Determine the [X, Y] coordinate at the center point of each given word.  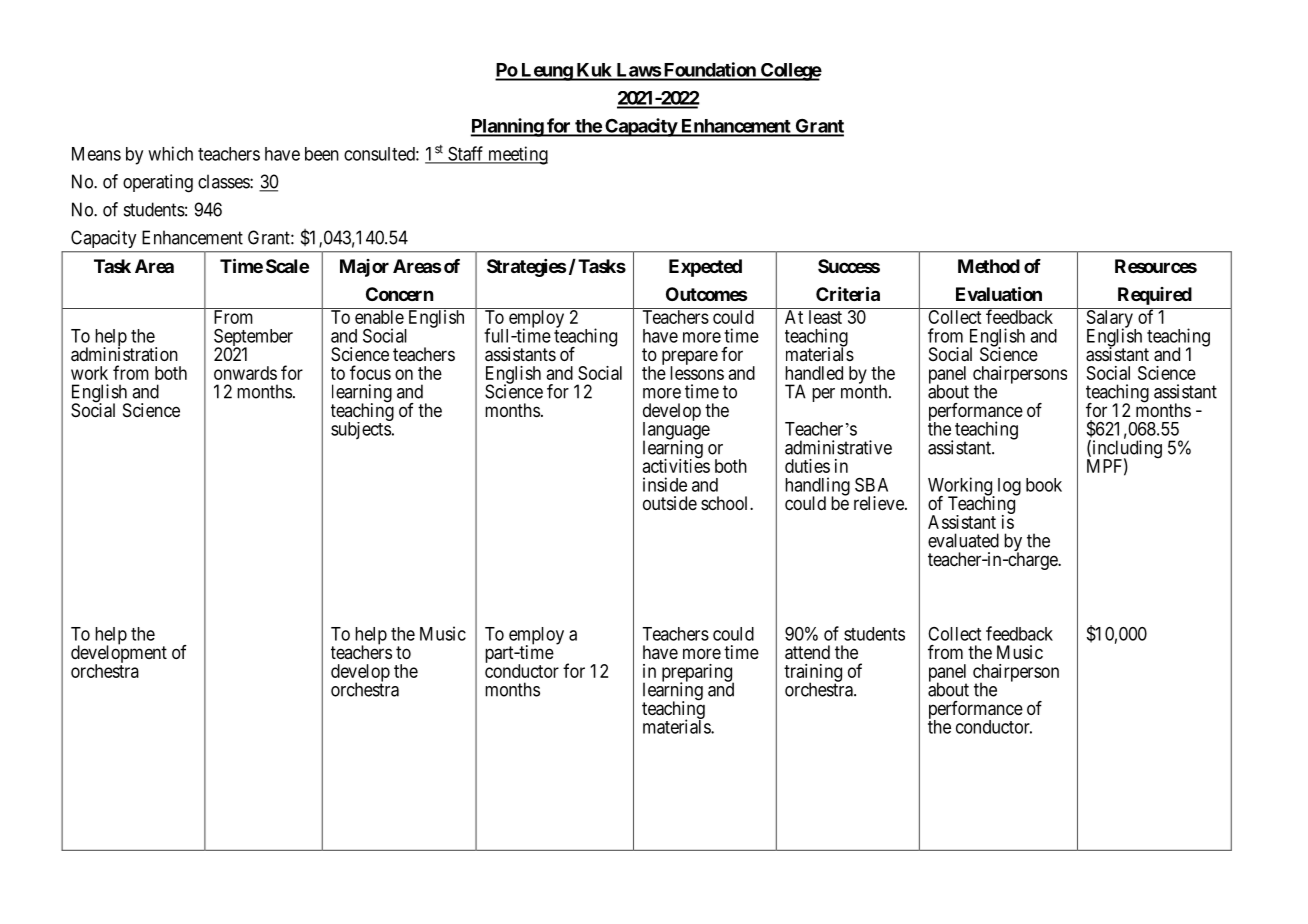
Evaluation [999, 293]
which [170, 153]
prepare [690, 359]
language [676, 431]
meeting [516, 155]
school [726, 503]
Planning [508, 127]
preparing [698, 674]
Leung [546, 72]
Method [989, 266]
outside [670, 503]
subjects [361, 430]
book [1044, 485]
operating [158, 183]
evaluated [963, 540]
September [253, 339]
